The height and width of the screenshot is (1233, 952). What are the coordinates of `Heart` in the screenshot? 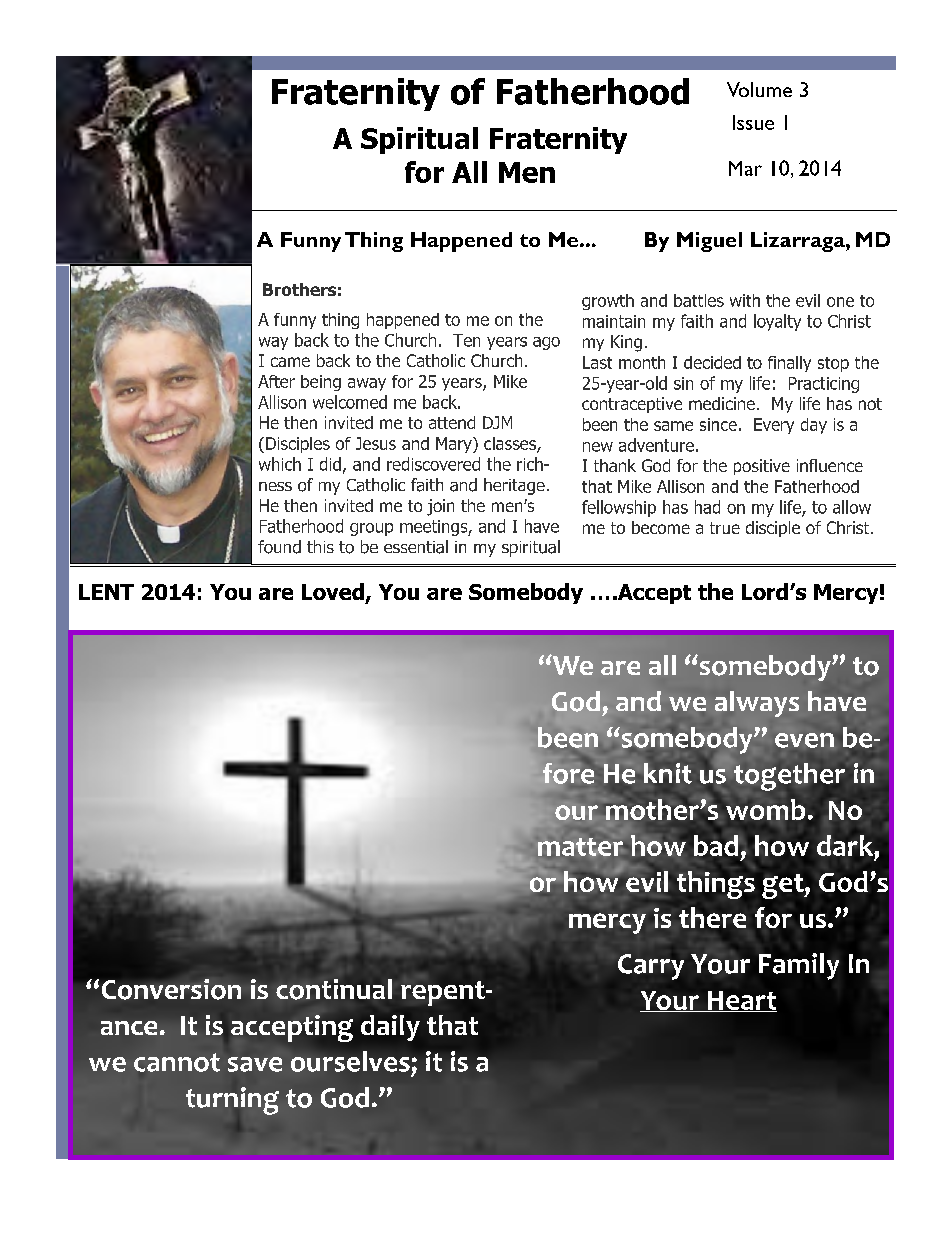 It's located at (741, 1001).
